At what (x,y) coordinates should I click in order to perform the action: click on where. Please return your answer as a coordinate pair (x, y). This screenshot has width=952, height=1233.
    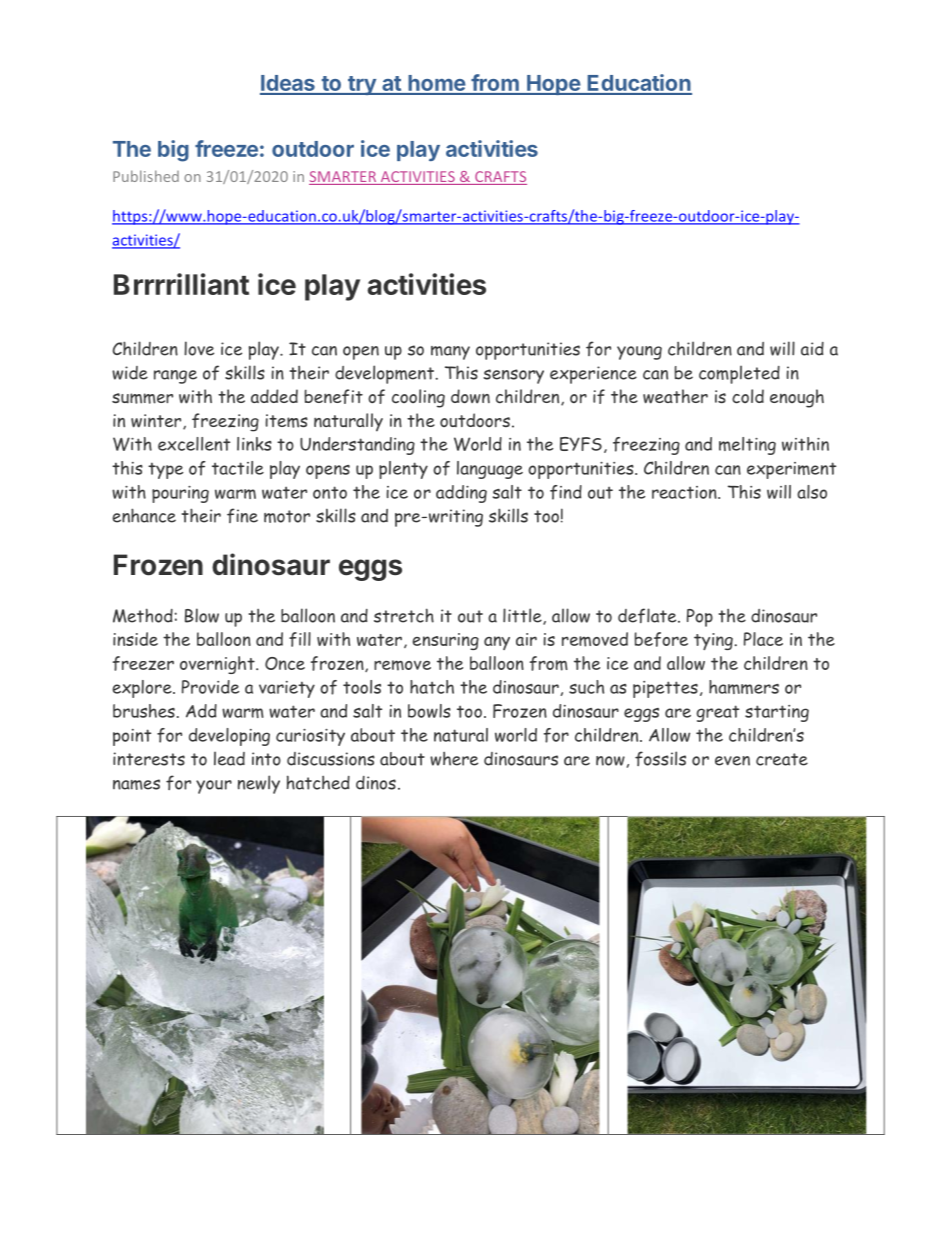
    Looking at the image, I should click on (454, 759).
